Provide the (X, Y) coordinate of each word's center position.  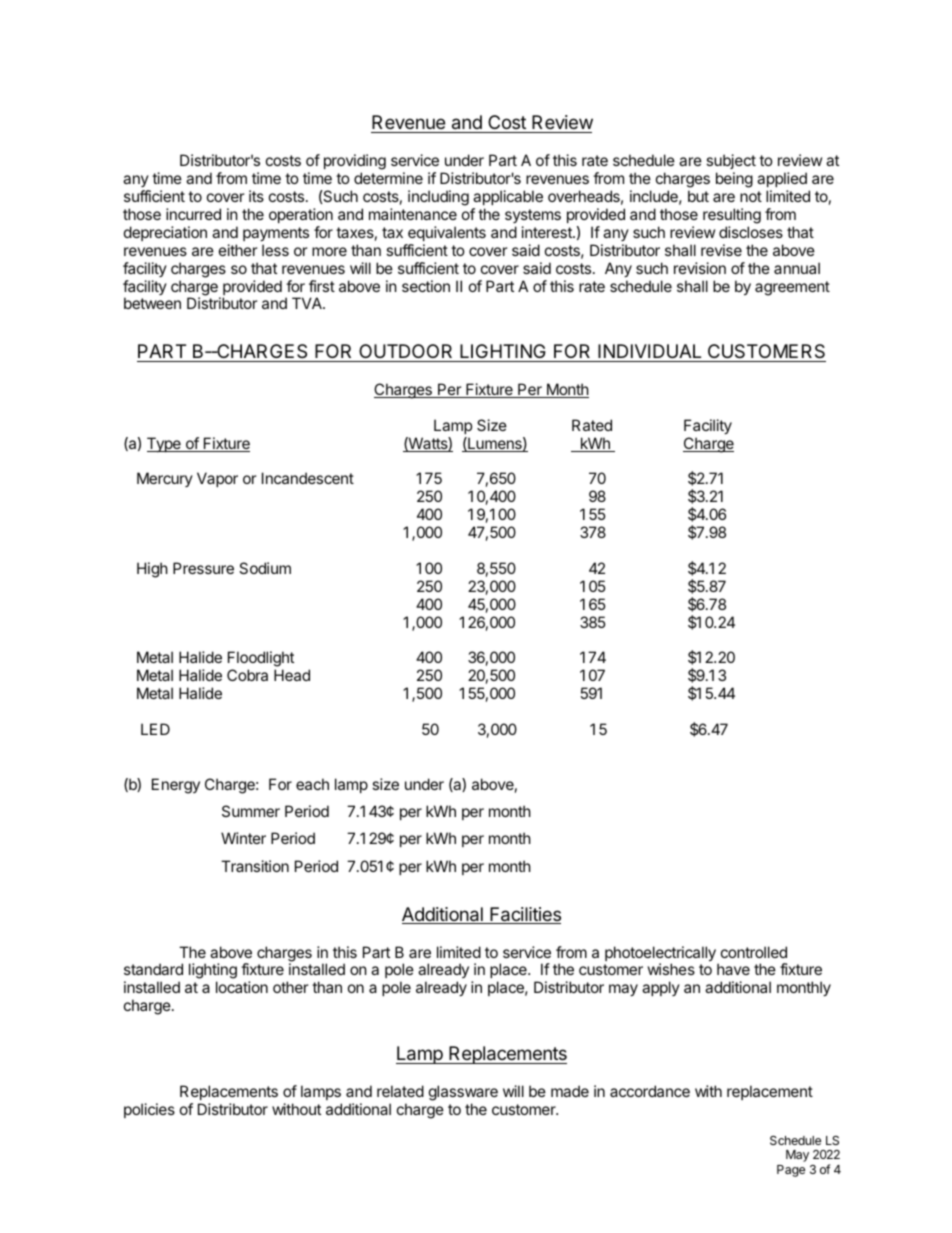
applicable (508, 197)
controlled (754, 952)
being (734, 180)
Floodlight (261, 660)
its (256, 196)
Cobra (247, 675)
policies (149, 1110)
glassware (463, 1094)
